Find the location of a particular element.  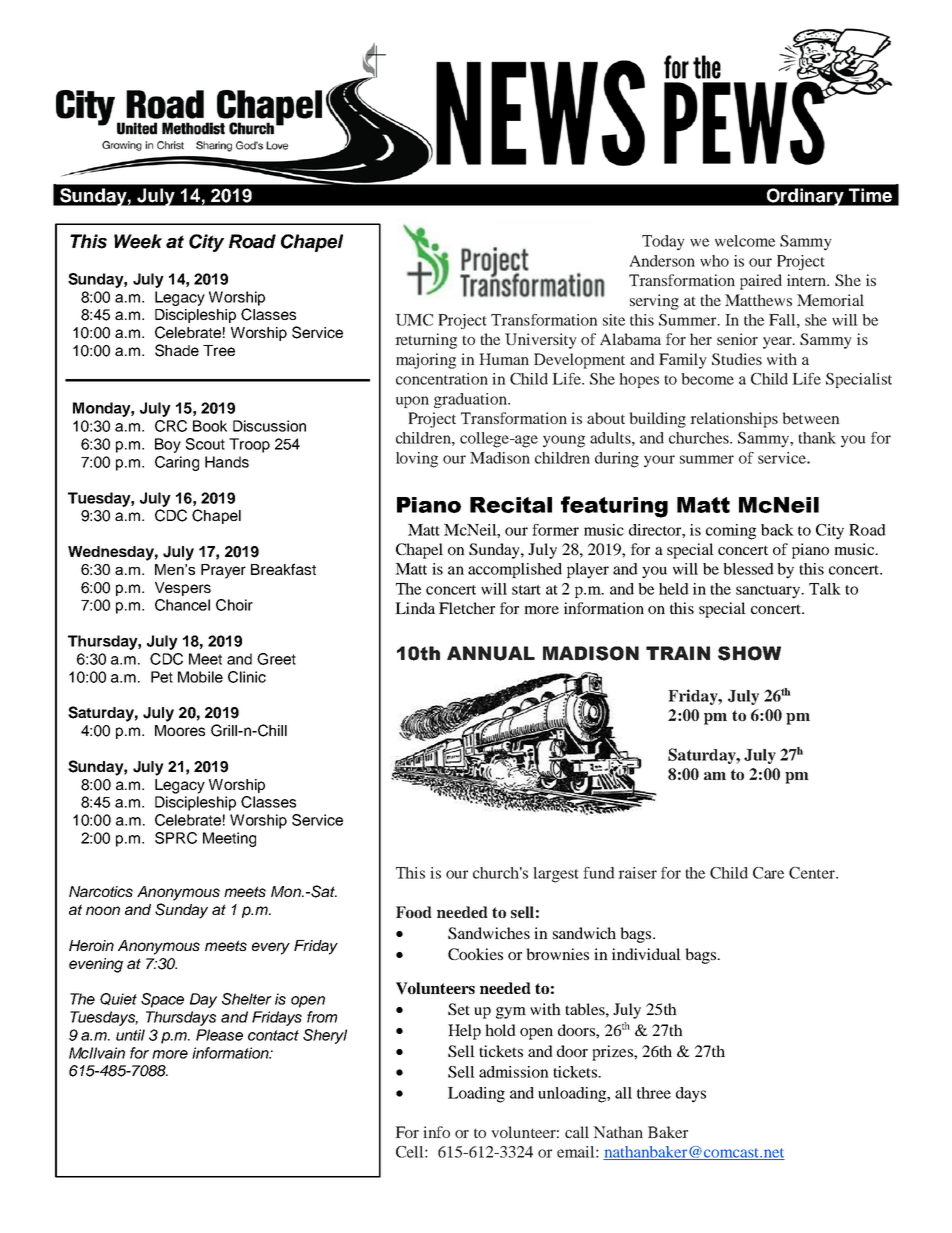

loving is located at coordinates (417, 460).
